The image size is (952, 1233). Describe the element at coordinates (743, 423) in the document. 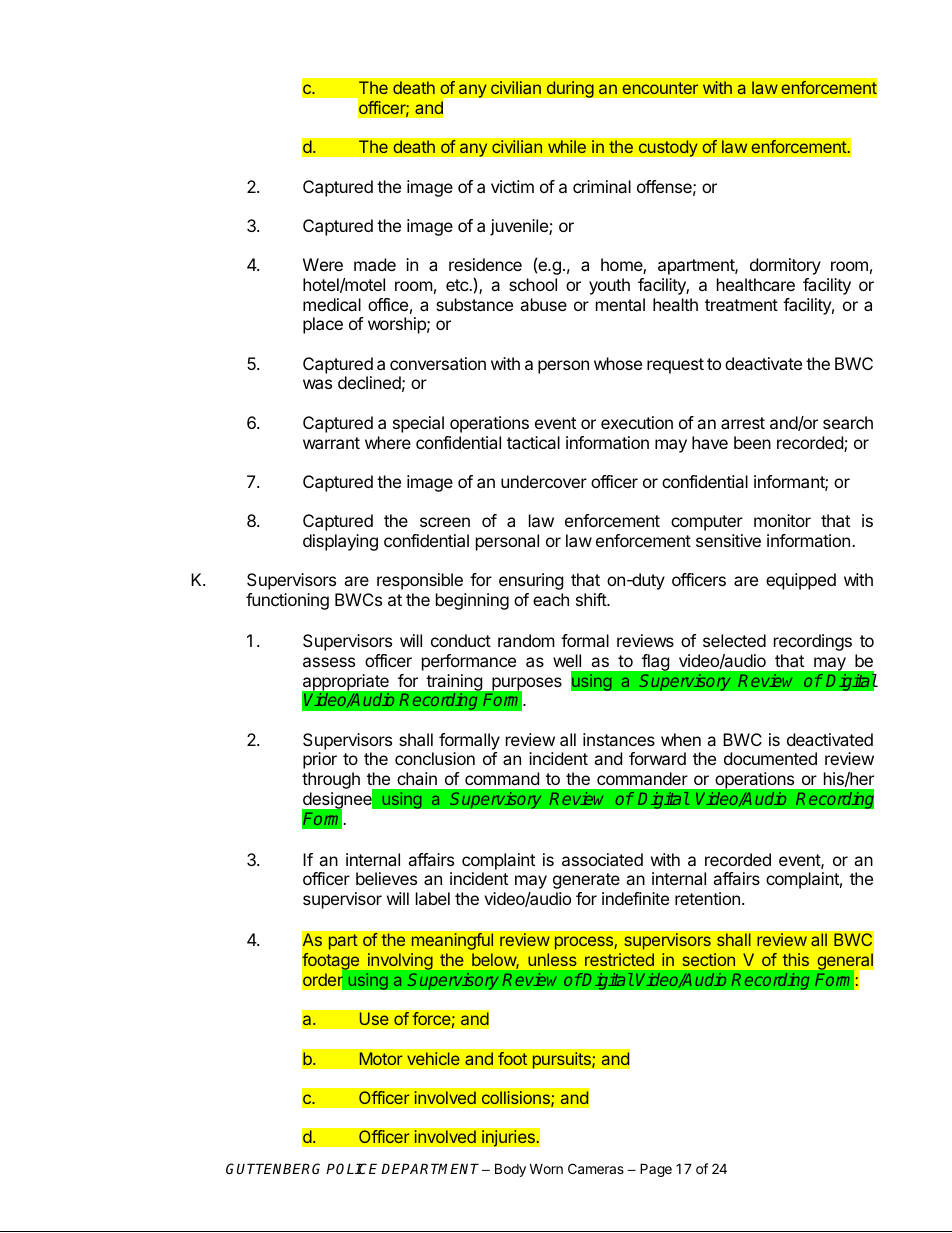

I see `arrest` at that location.
